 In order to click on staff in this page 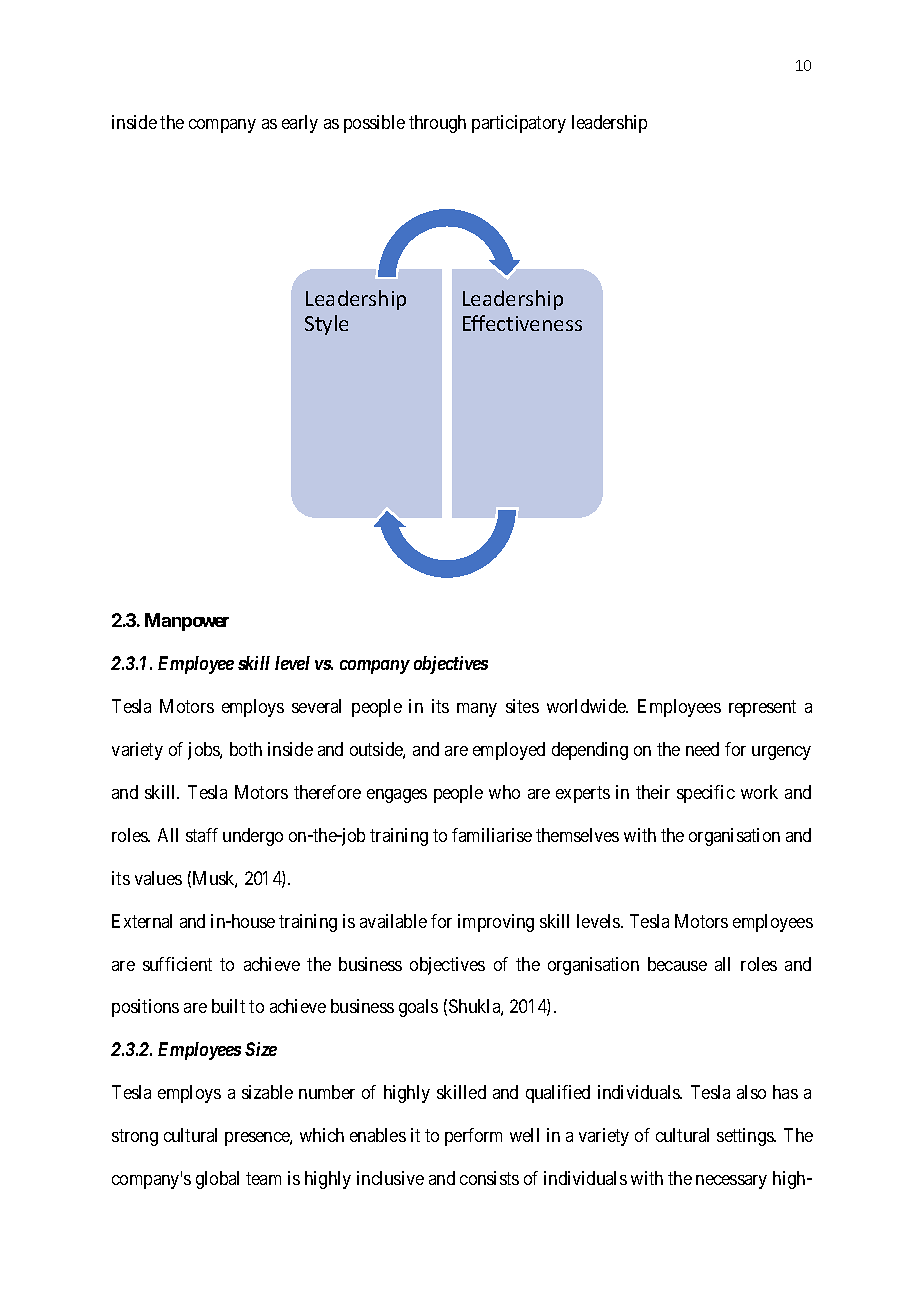, I will do `click(202, 835)`.
